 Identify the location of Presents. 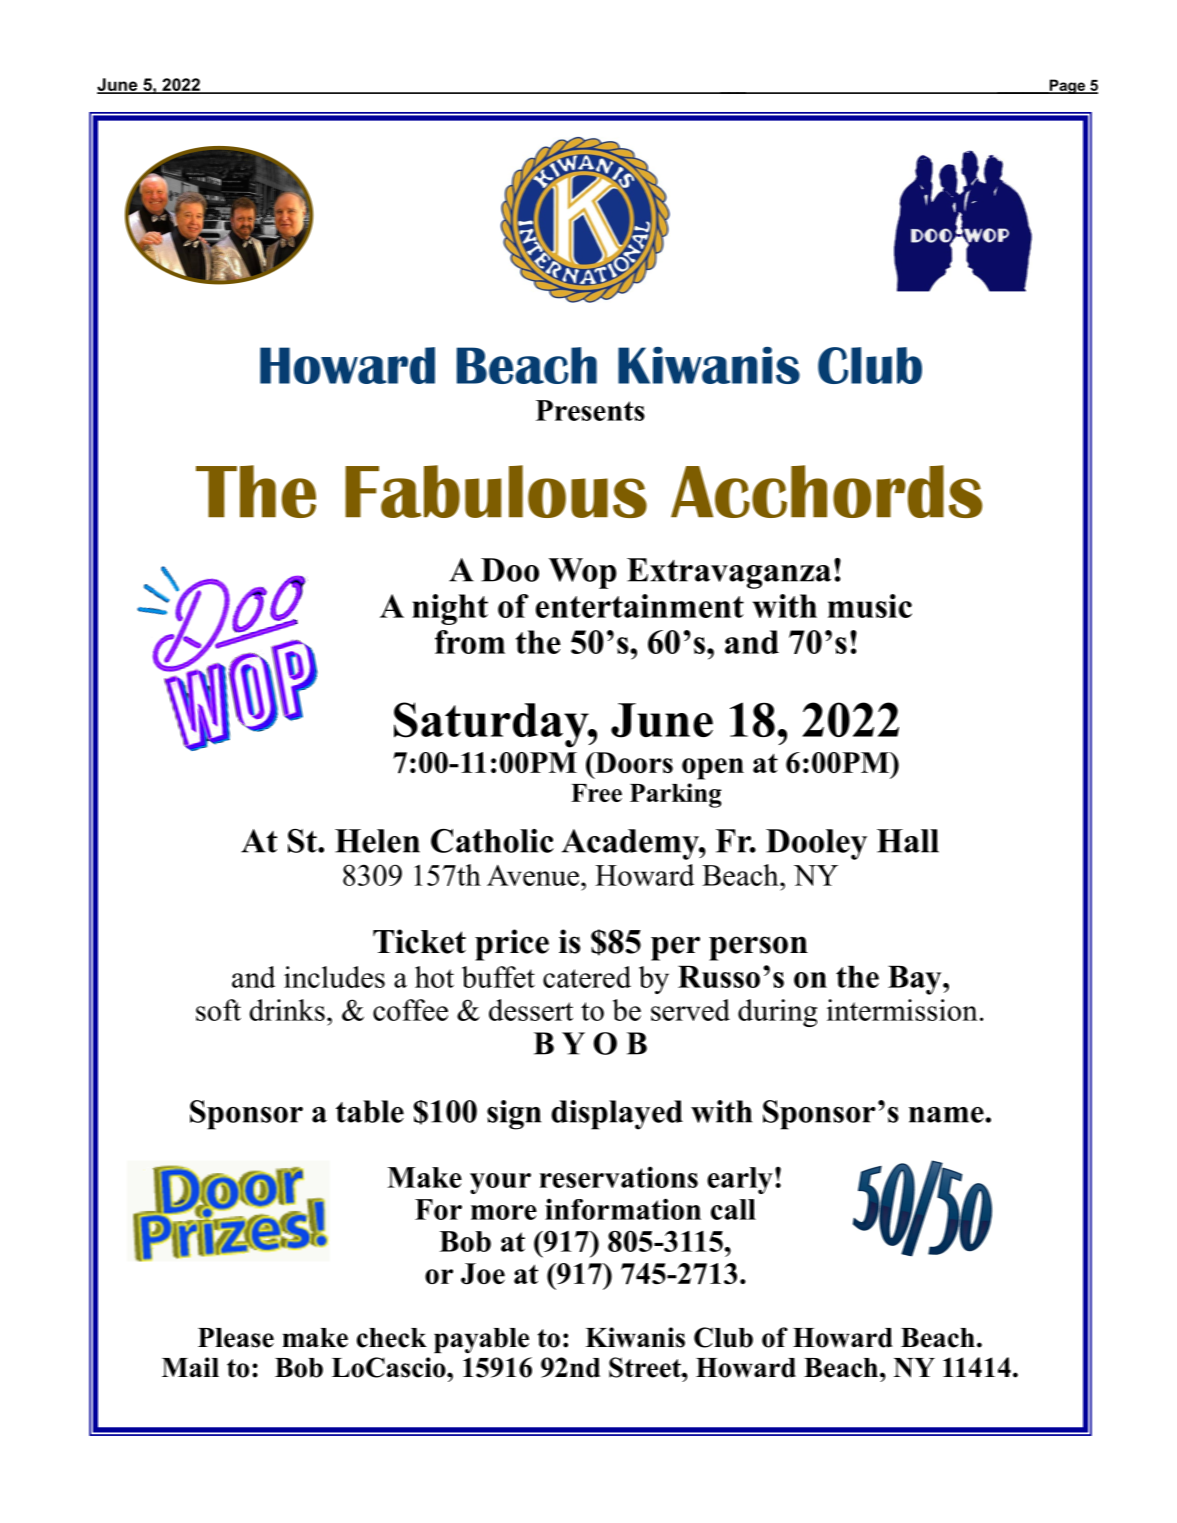
(590, 410).
